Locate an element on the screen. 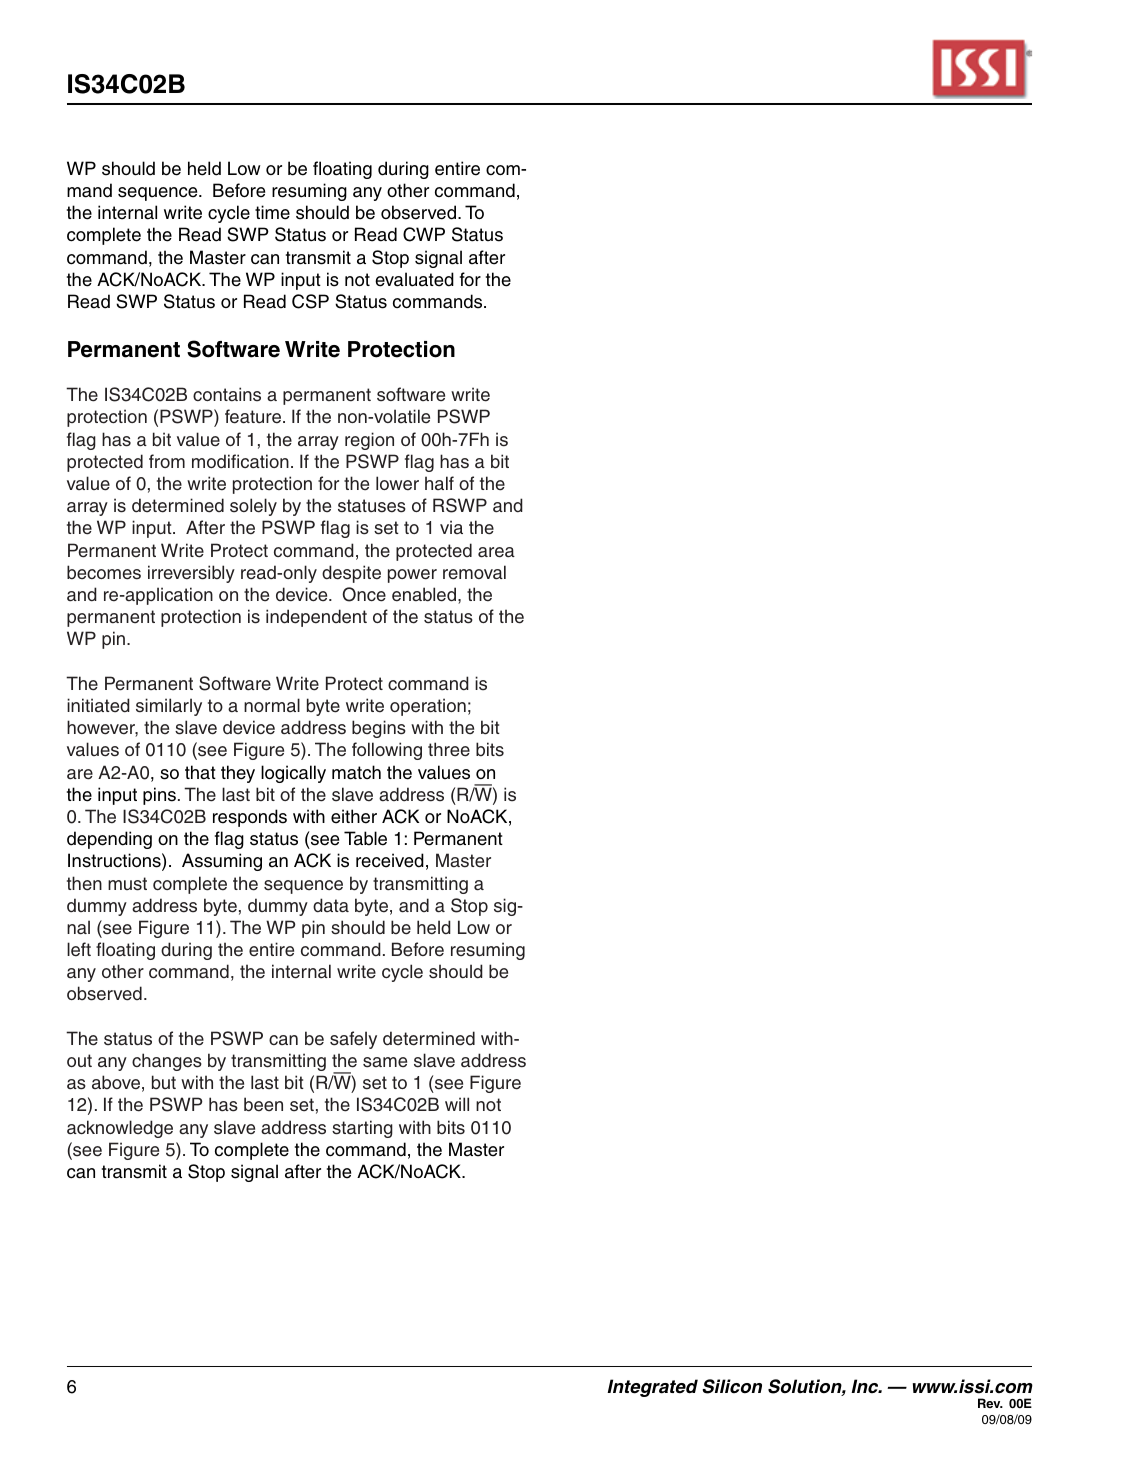 The width and height of the screenshot is (1132, 1465). evaluated is located at coordinates (414, 279).
